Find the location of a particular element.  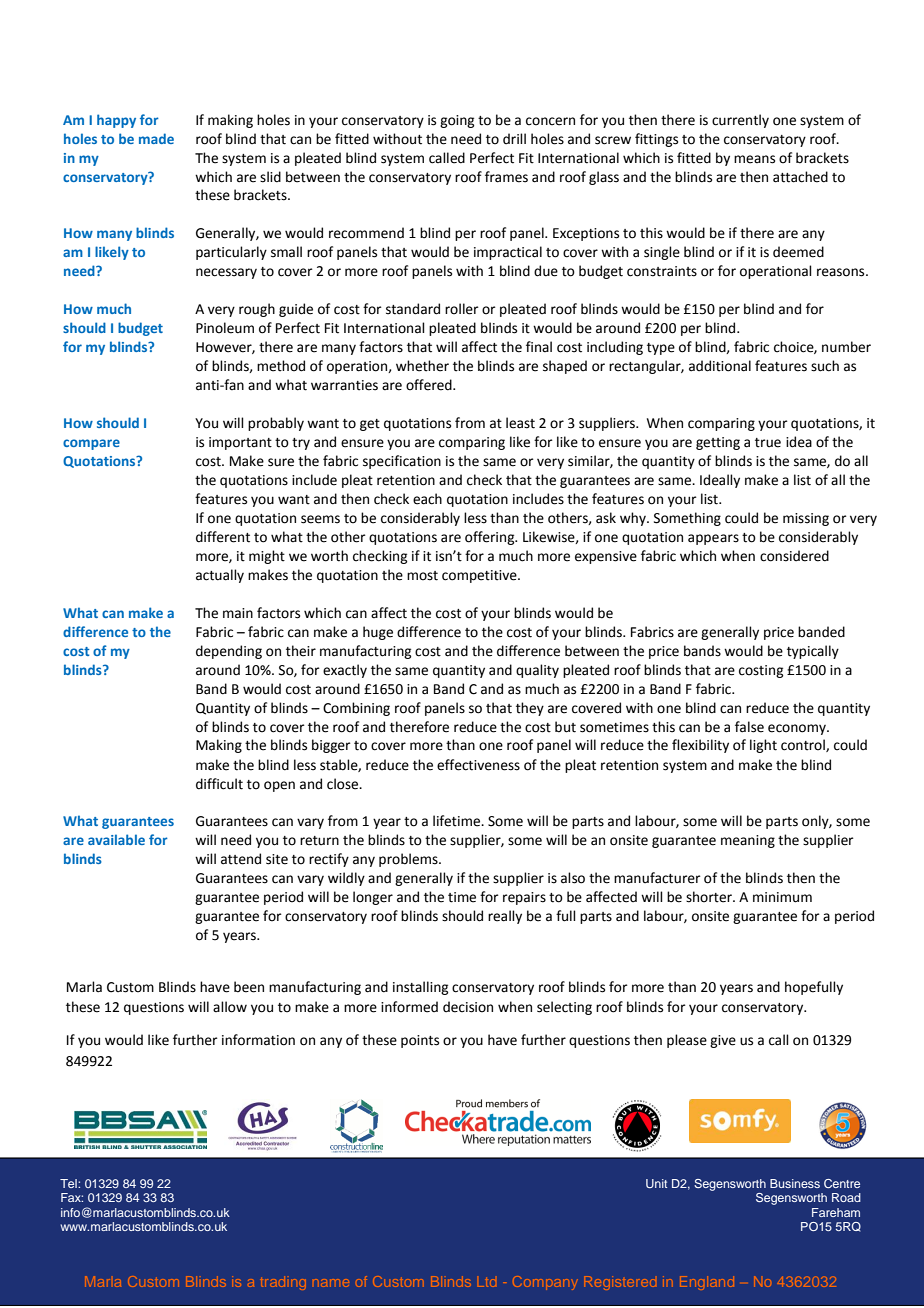

going is located at coordinates (457, 121).
